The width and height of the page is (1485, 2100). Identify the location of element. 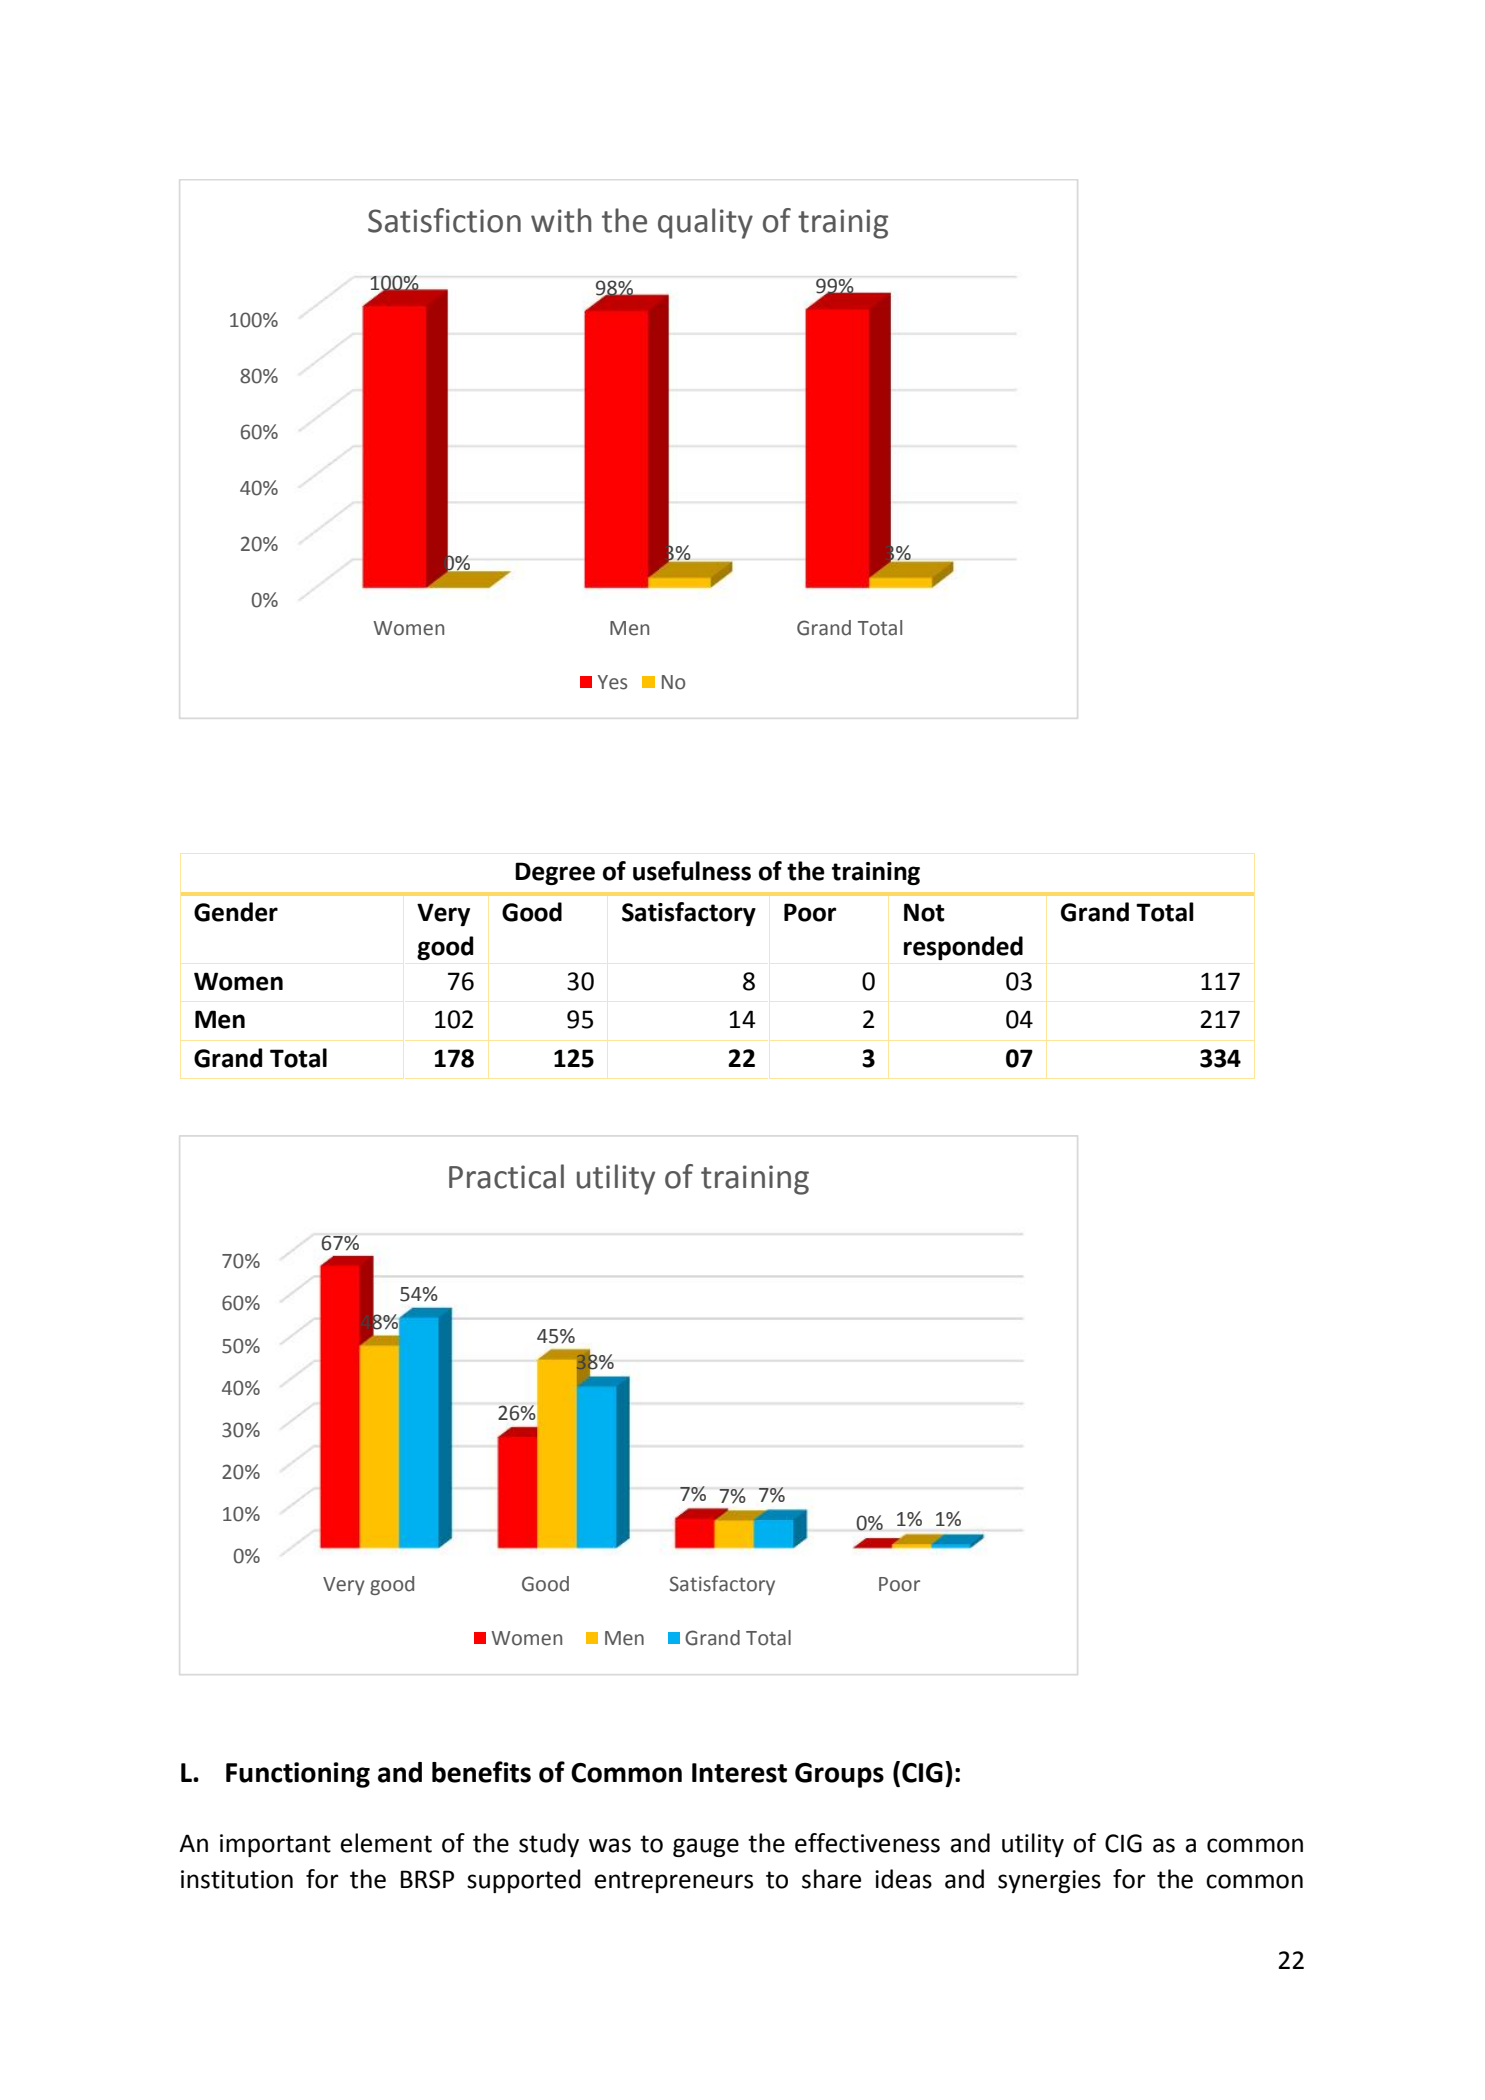
(386, 1843).
